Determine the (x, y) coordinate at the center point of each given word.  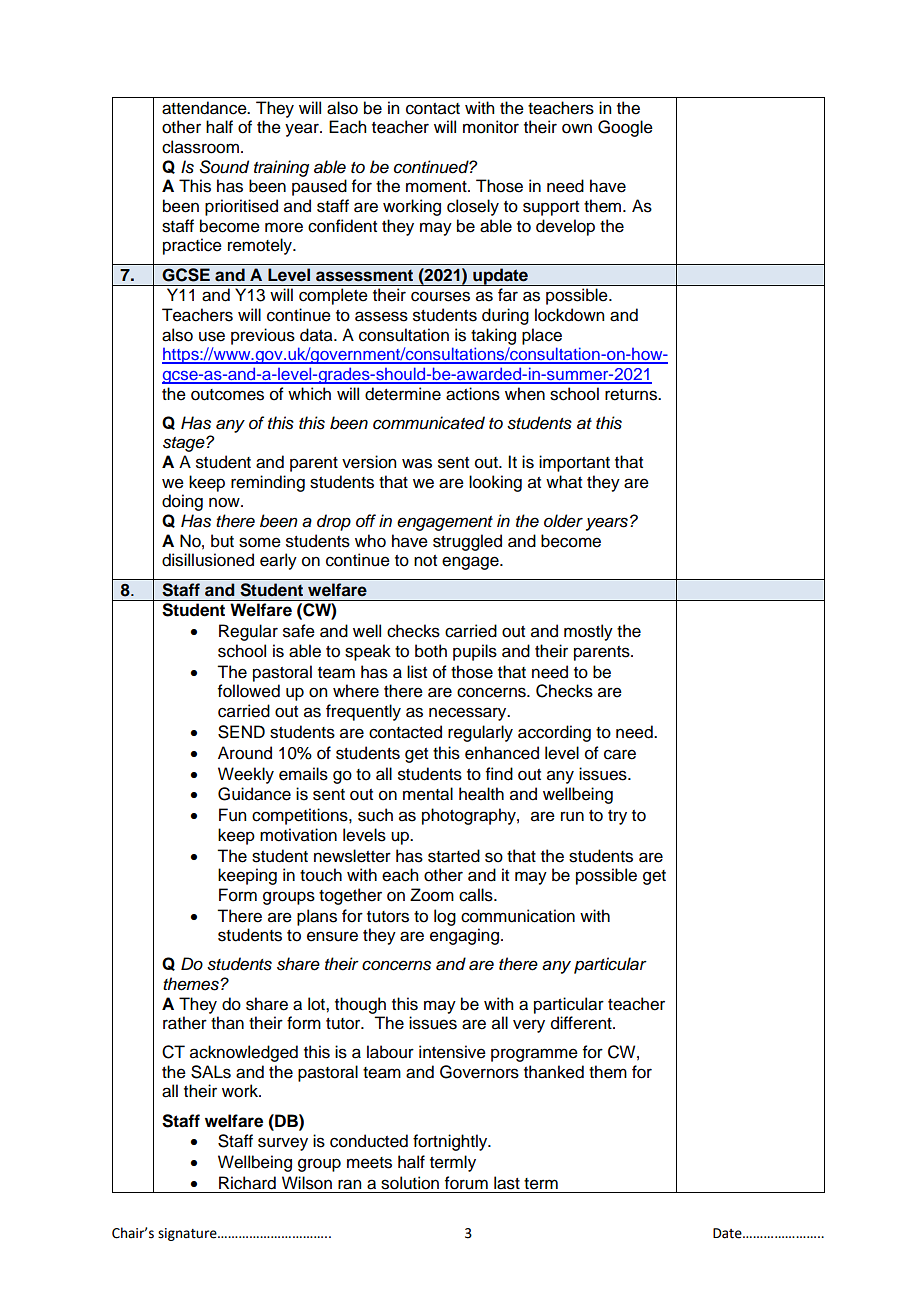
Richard (247, 1183)
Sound (224, 167)
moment (437, 187)
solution (410, 1183)
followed (249, 691)
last (507, 1183)
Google (625, 128)
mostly (588, 632)
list (417, 672)
